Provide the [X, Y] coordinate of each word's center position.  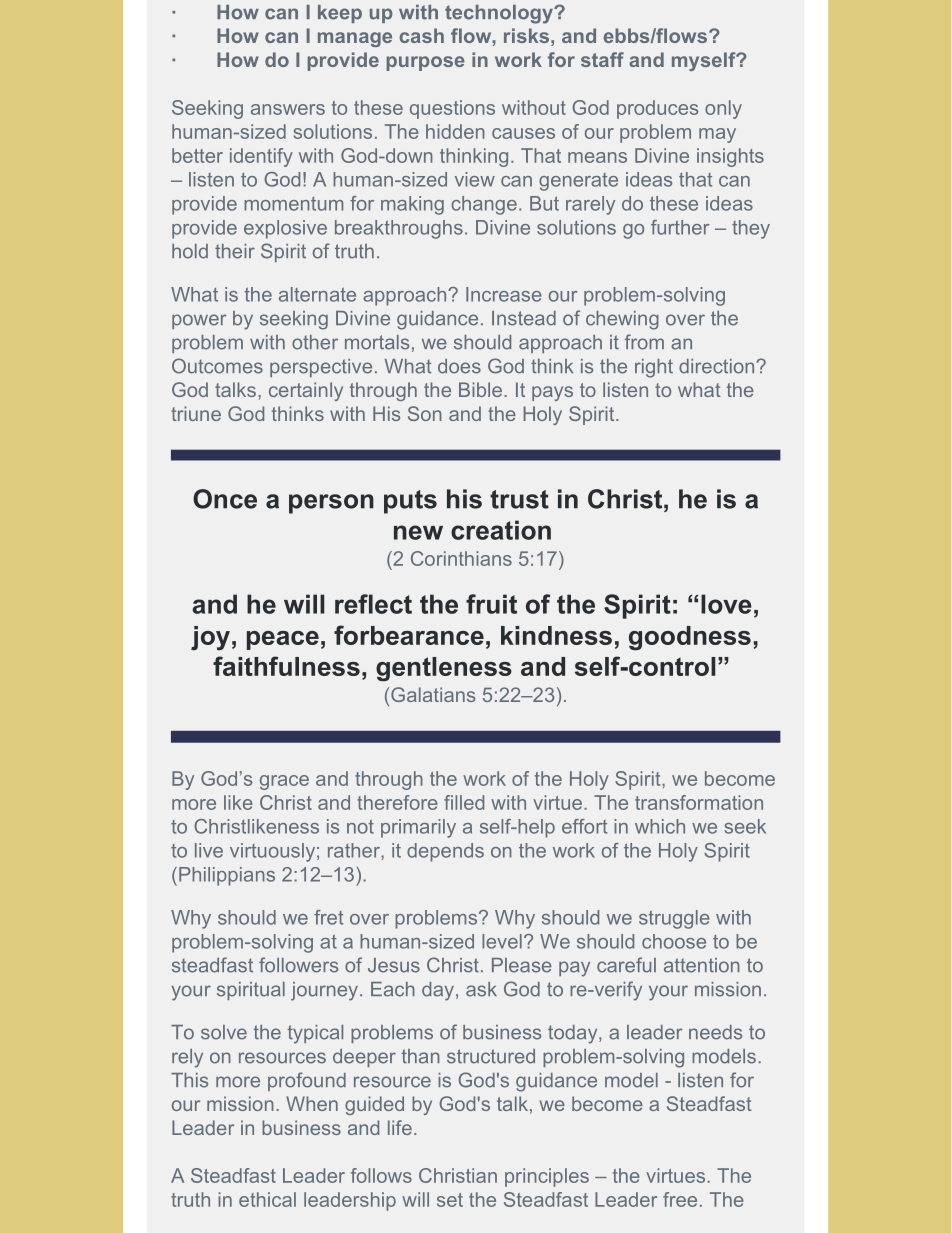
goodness [690, 638]
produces [657, 109]
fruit [491, 604]
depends [445, 852]
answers [288, 109]
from [644, 342]
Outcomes [217, 366]
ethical [267, 1199]
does [459, 366]
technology [500, 14]
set [450, 1200]
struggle [674, 919]
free [680, 1199]
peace [283, 640]
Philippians [227, 876]
